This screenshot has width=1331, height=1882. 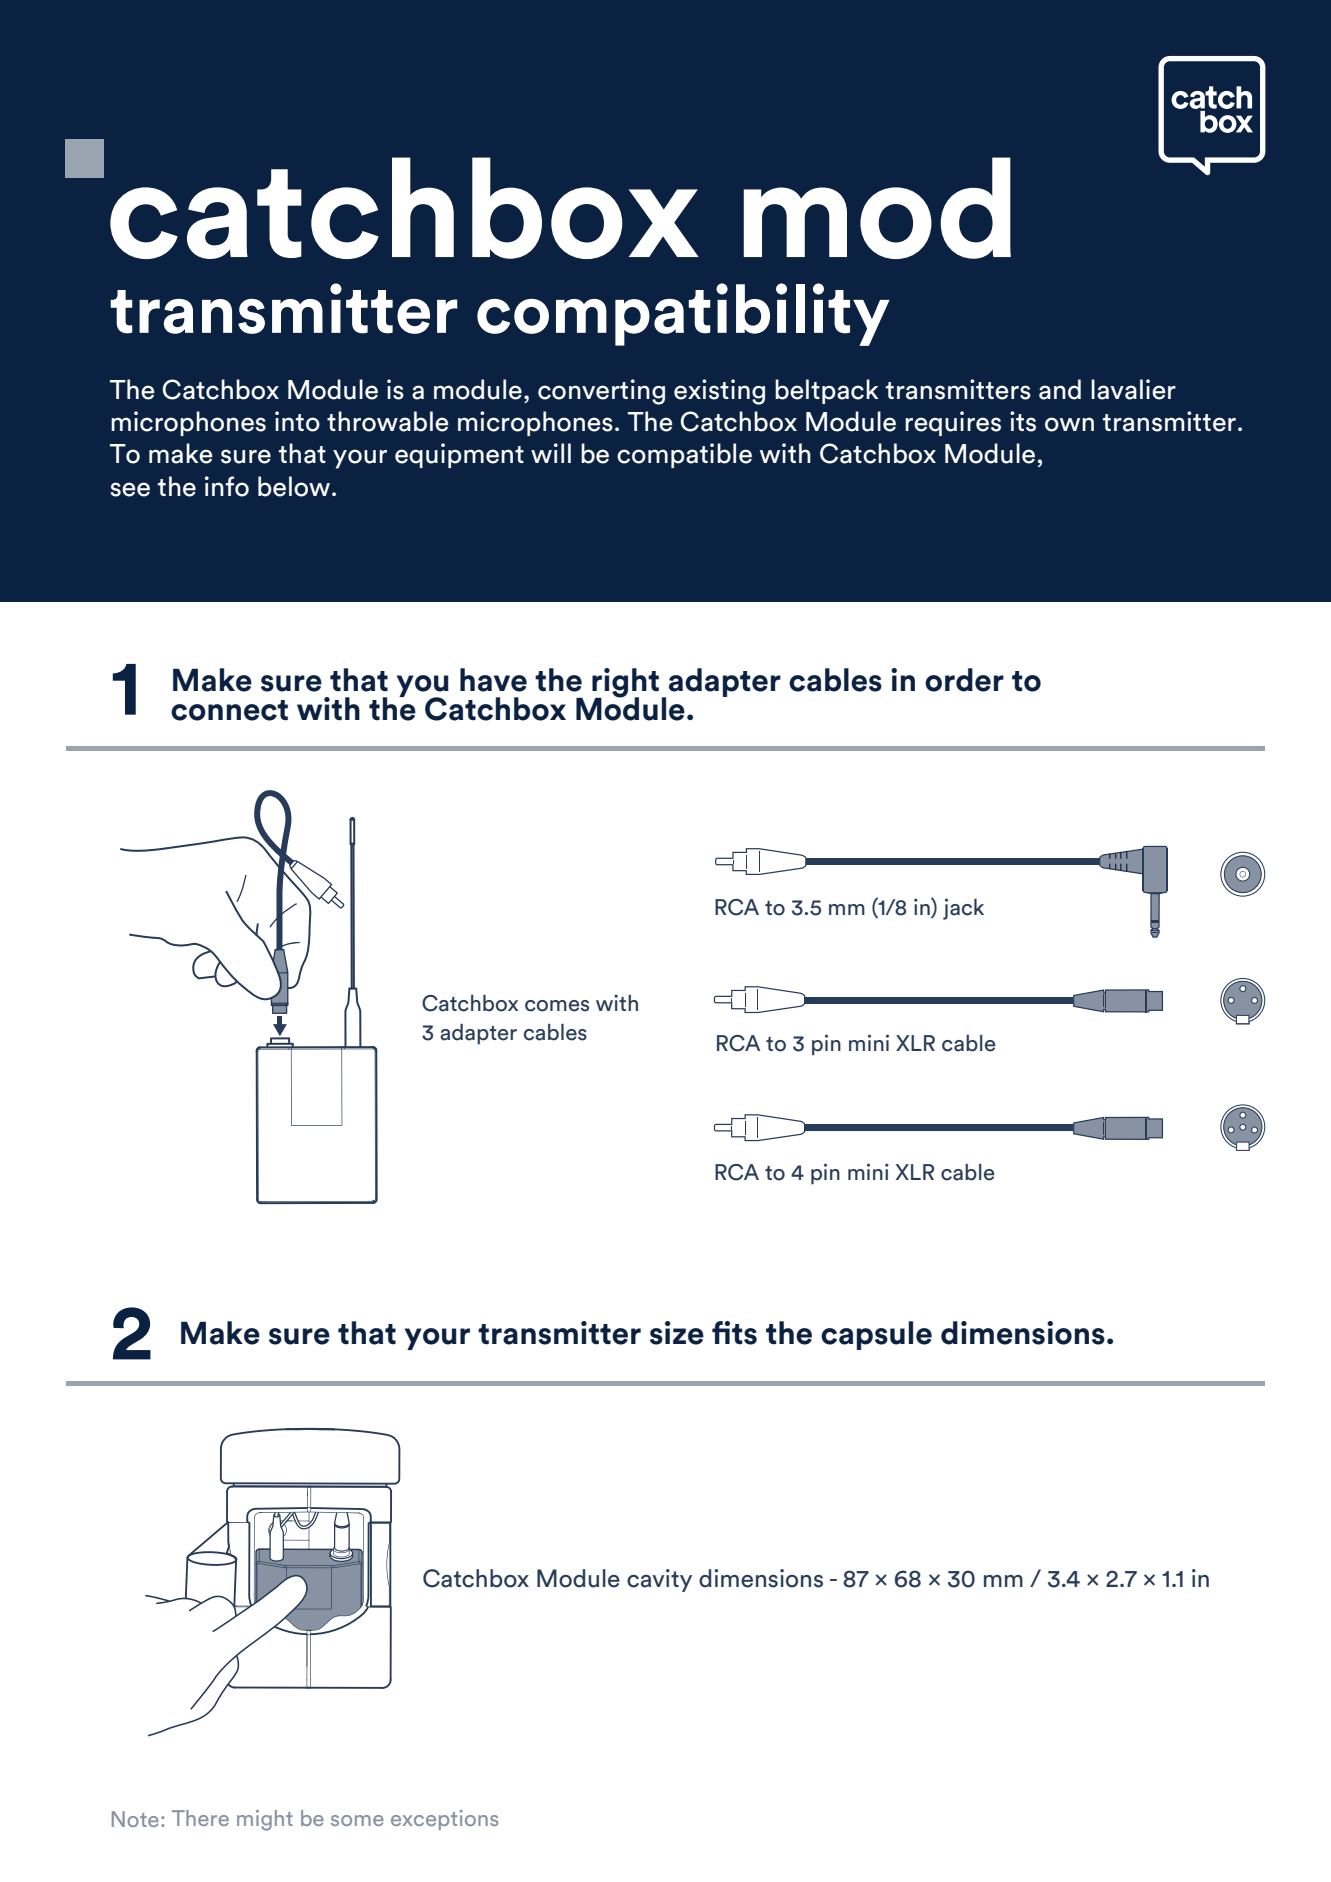 I want to click on cavity, so click(x=659, y=1580).
